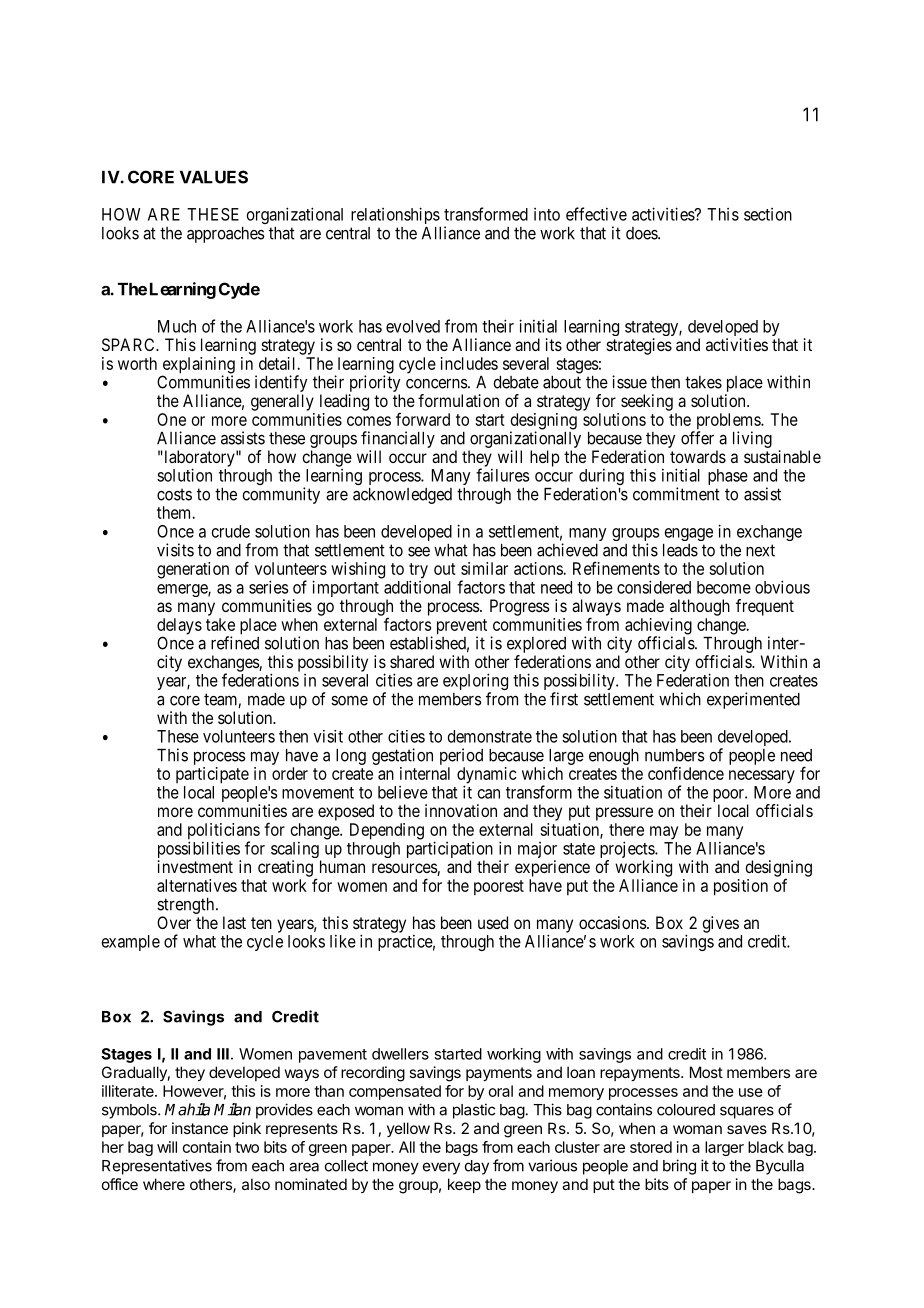 The height and width of the screenshot is (1308, 924). What do you see at coordinates (214, 177) in the screenshot?
I see `VALUES` at bounding box center [214, 177].
